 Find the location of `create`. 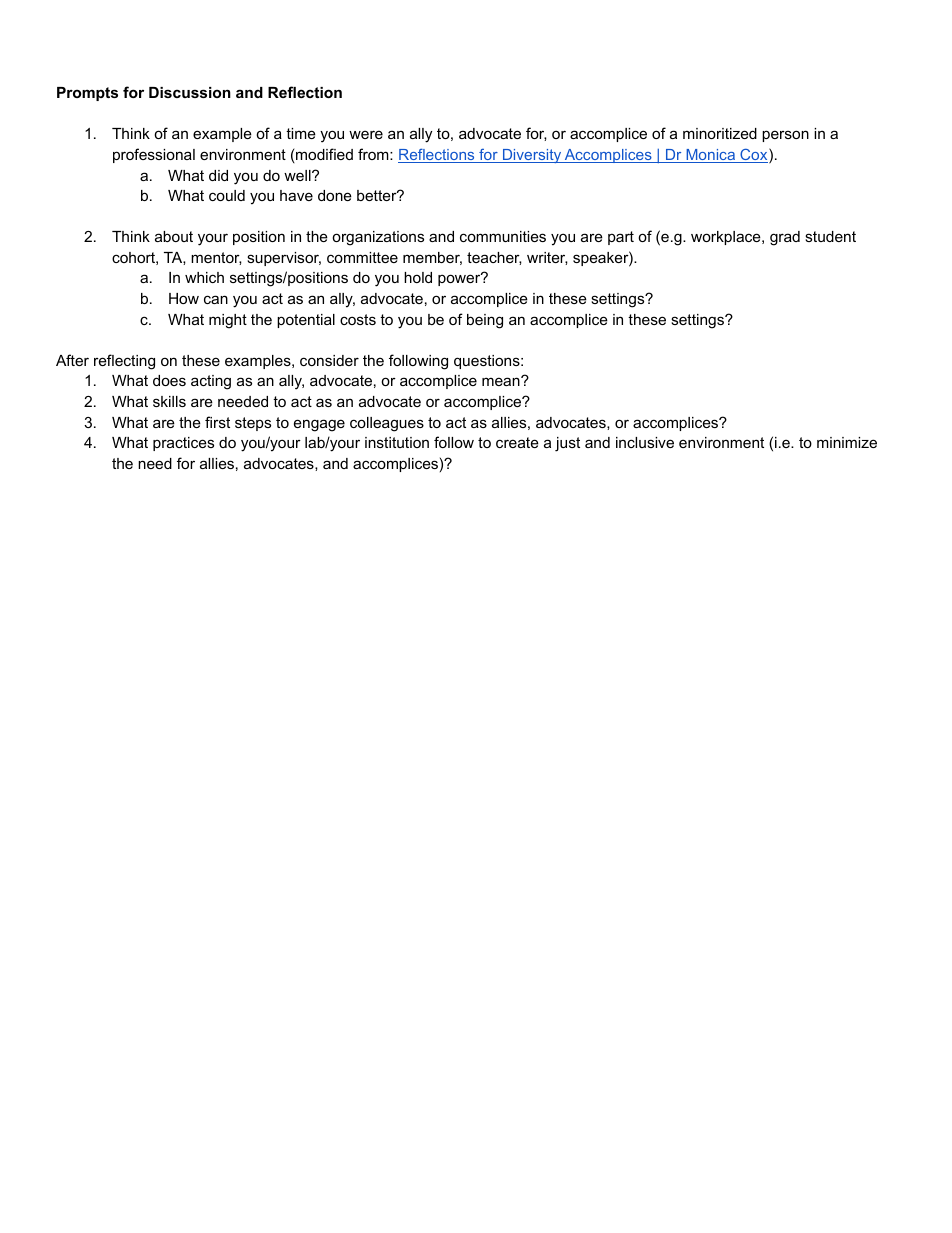

create is located at coordinates (517, 442).
